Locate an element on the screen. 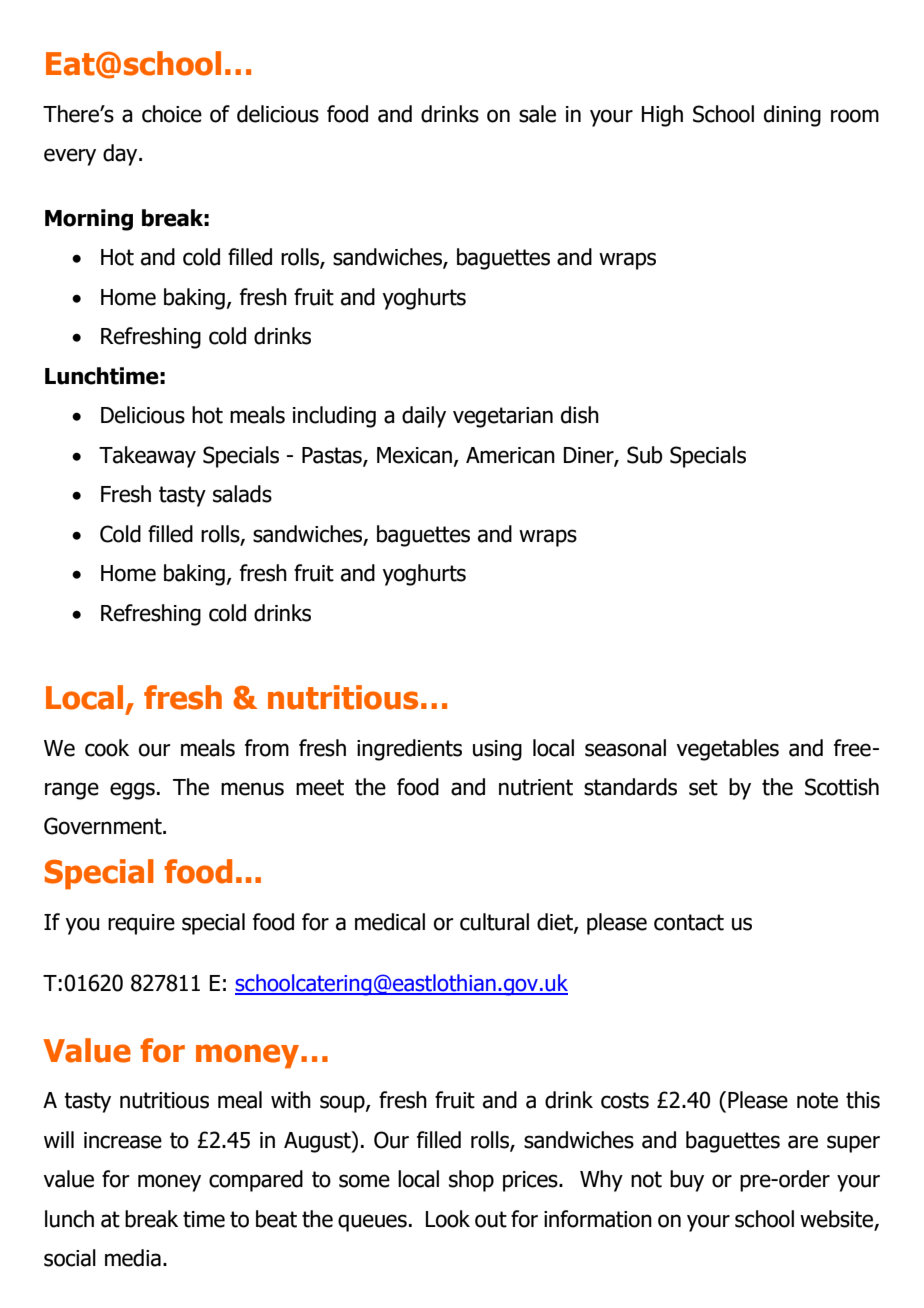  day is located at coordinates (121, 155).
